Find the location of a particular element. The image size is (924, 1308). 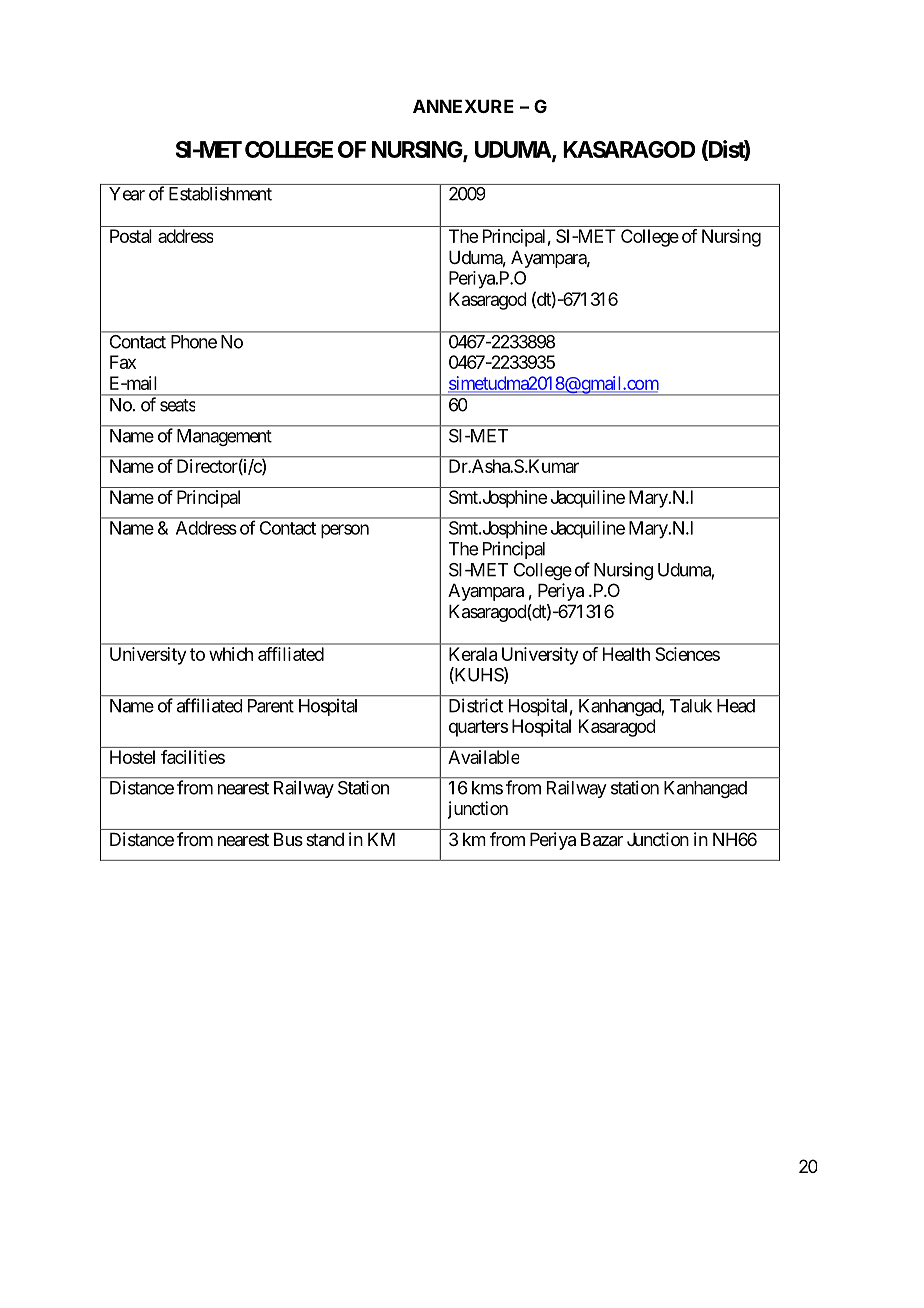

person is located at coordinates (345, 531).
